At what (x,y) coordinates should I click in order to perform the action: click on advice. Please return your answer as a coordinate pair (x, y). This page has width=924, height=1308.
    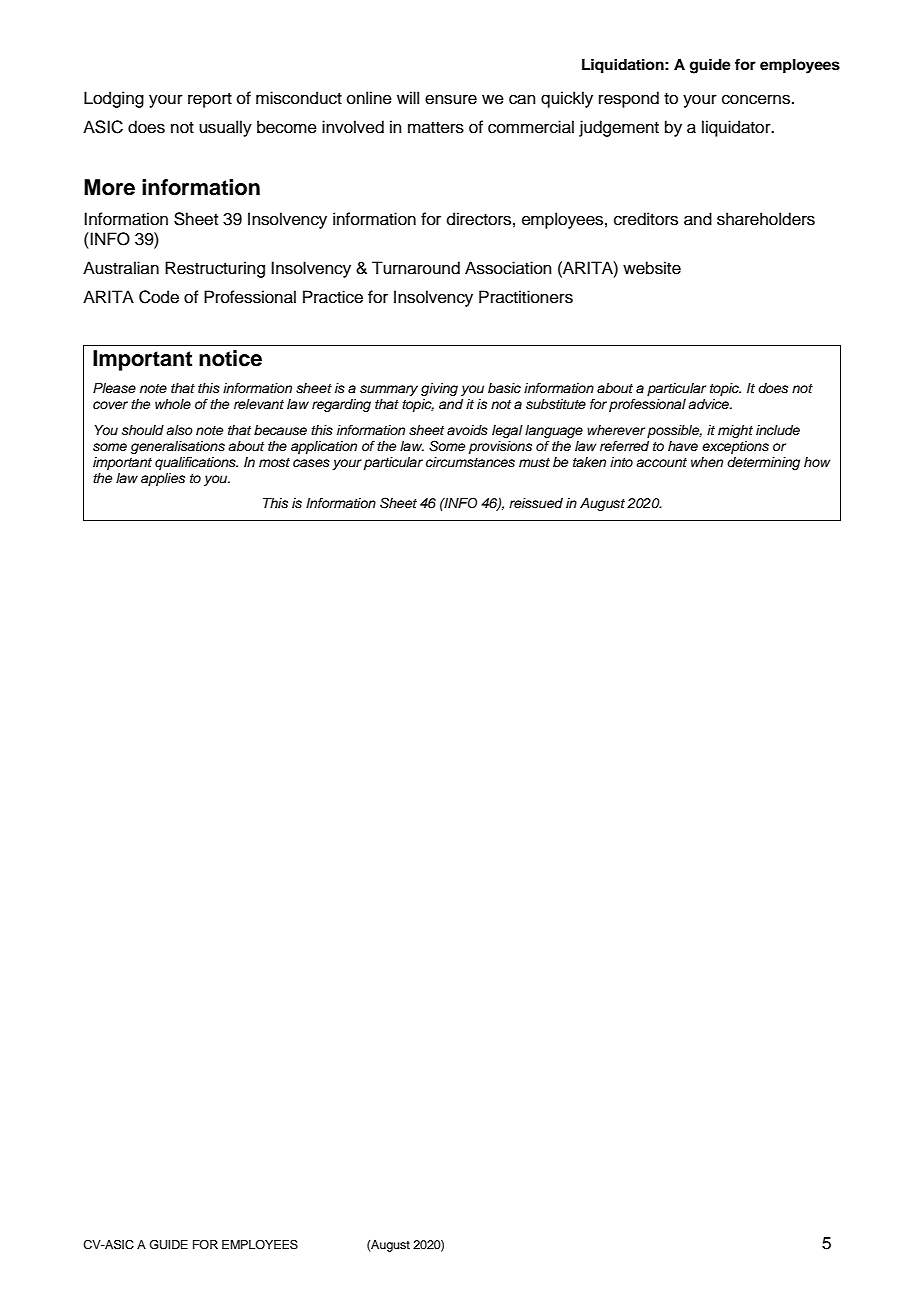
    Looking at the image, I should click on (709, 404).
